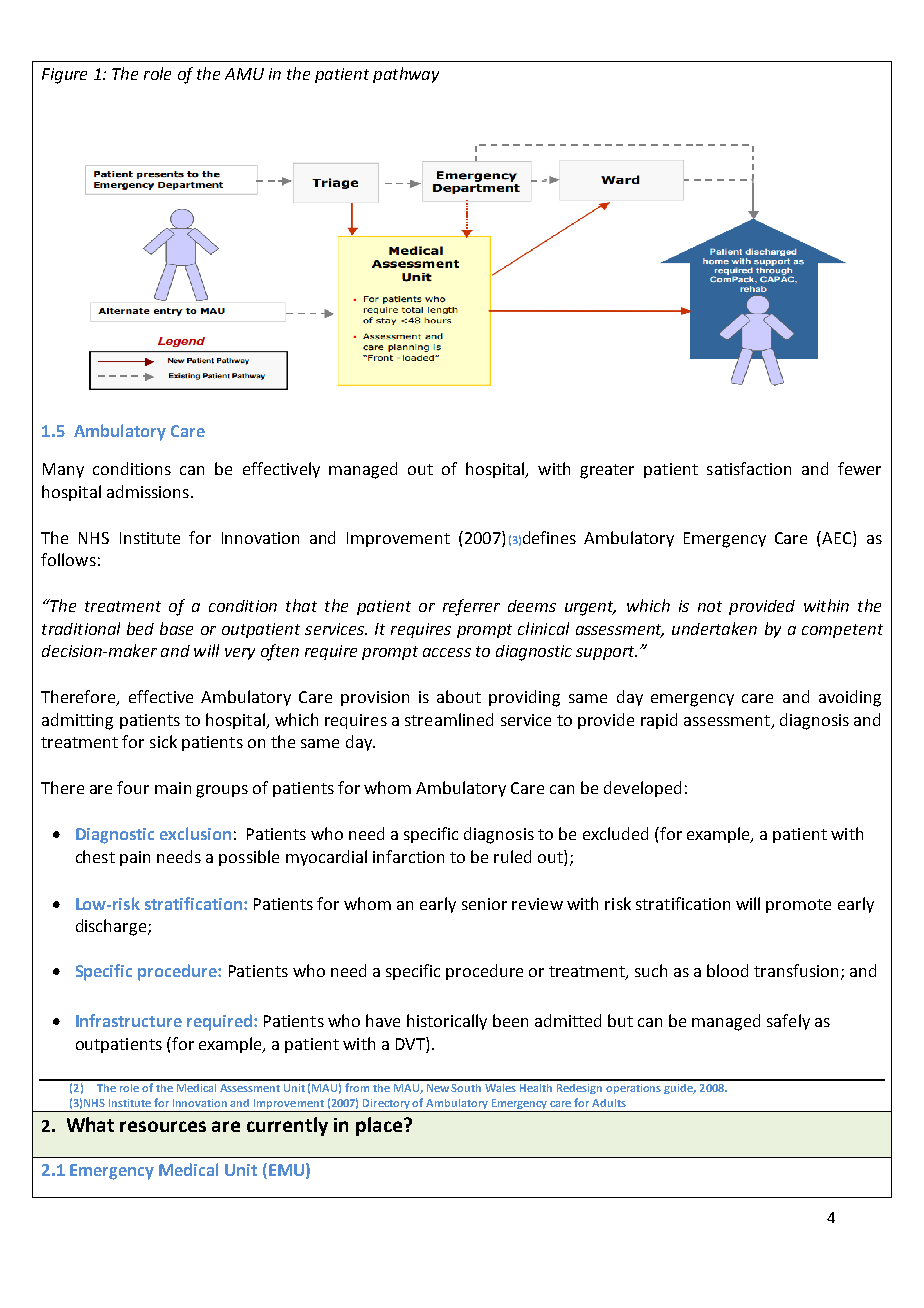 This document has height=1308, width=924. What do you see at coordinates (471, 607) in the document?
I see `referrer` at bounding box center [471, 607].
